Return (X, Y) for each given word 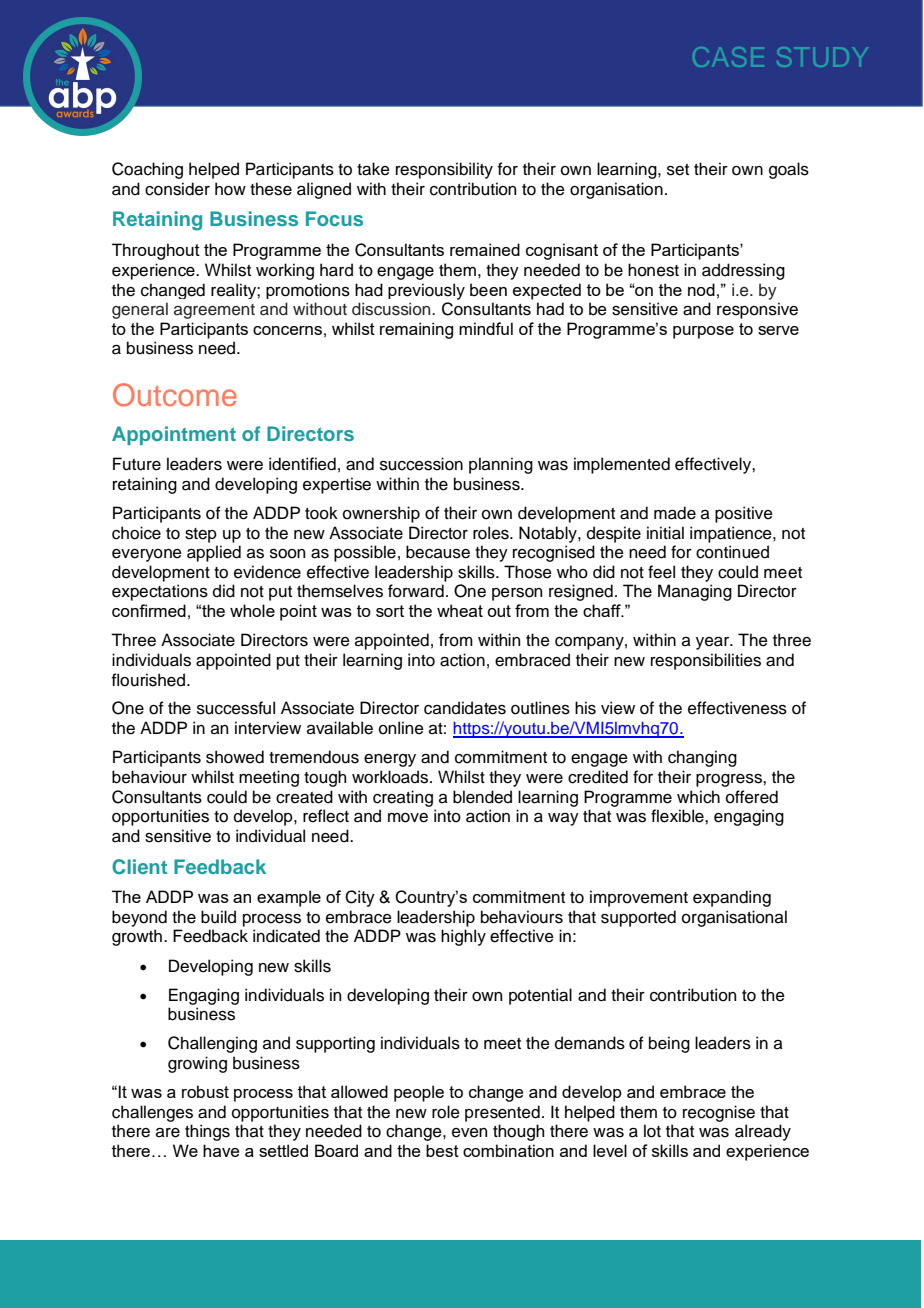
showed (235, 757)
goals (789, 170)
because (438, 552)
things (207, 1132)
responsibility (444, 170)
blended (482, 797)
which (698, 797)
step (201, 535)
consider (177, 189)
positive (744, 514)
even (469, 1133)
